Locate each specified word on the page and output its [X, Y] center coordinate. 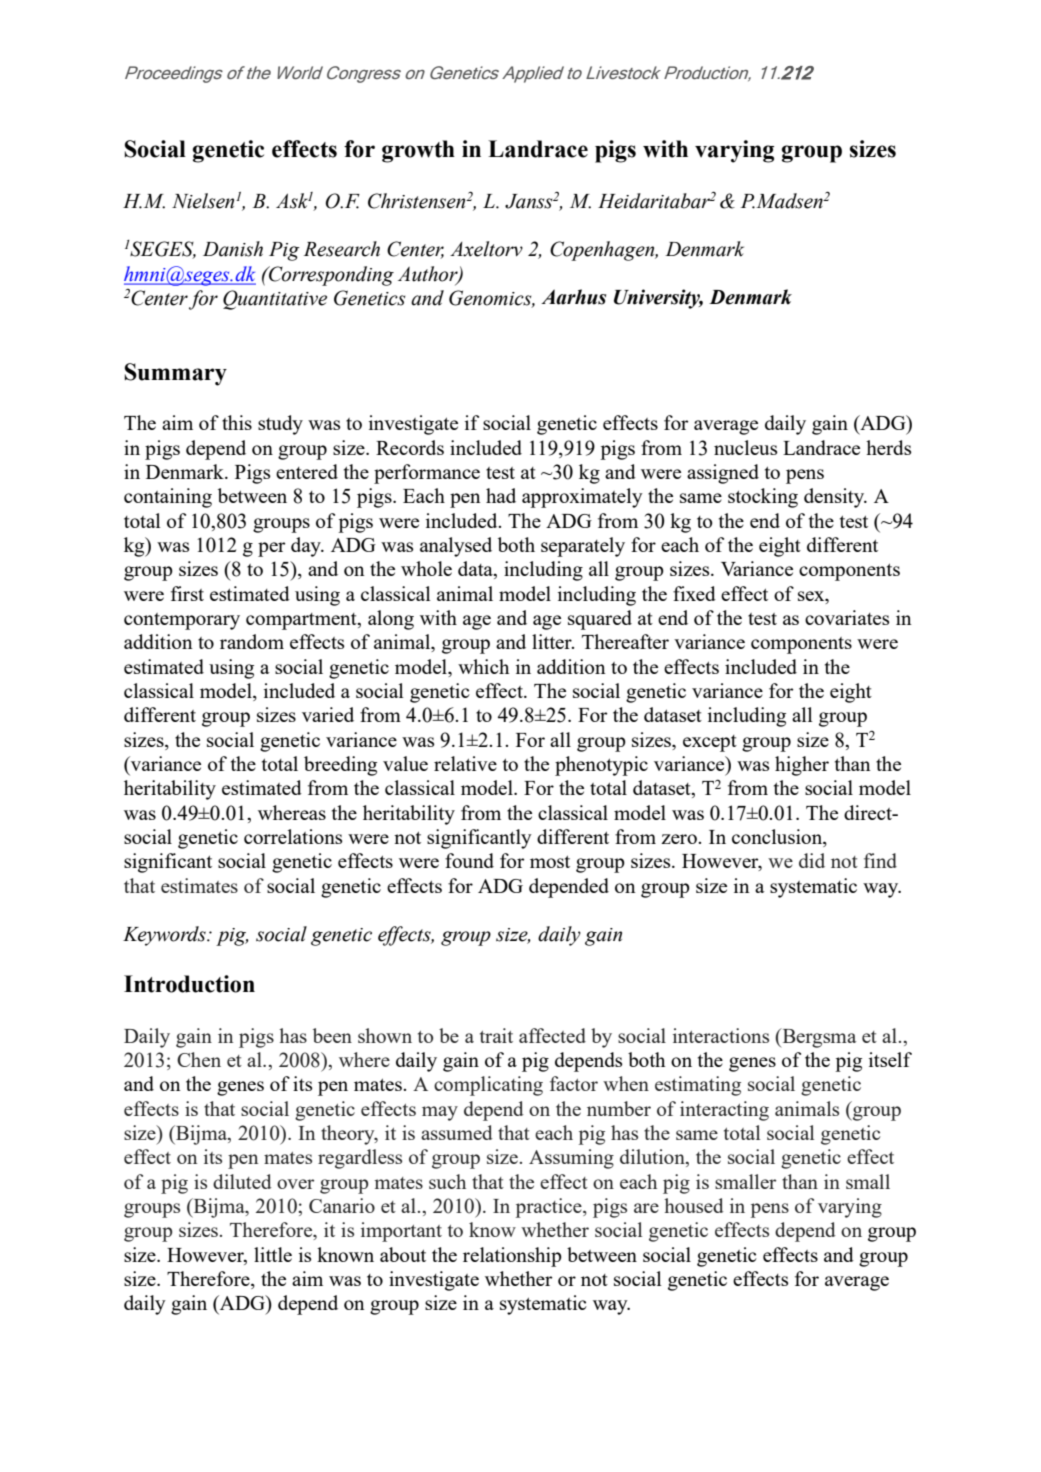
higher [802, 766]
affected [552, 1035]
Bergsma [818, 1038]
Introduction [189, 984]
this [237, 422]
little [273, 1254]
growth [418, 151]
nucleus [745, 447]
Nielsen [203, 201]
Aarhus [573, 297]
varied [328, 714]
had [501, 495]
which [483, 666]
